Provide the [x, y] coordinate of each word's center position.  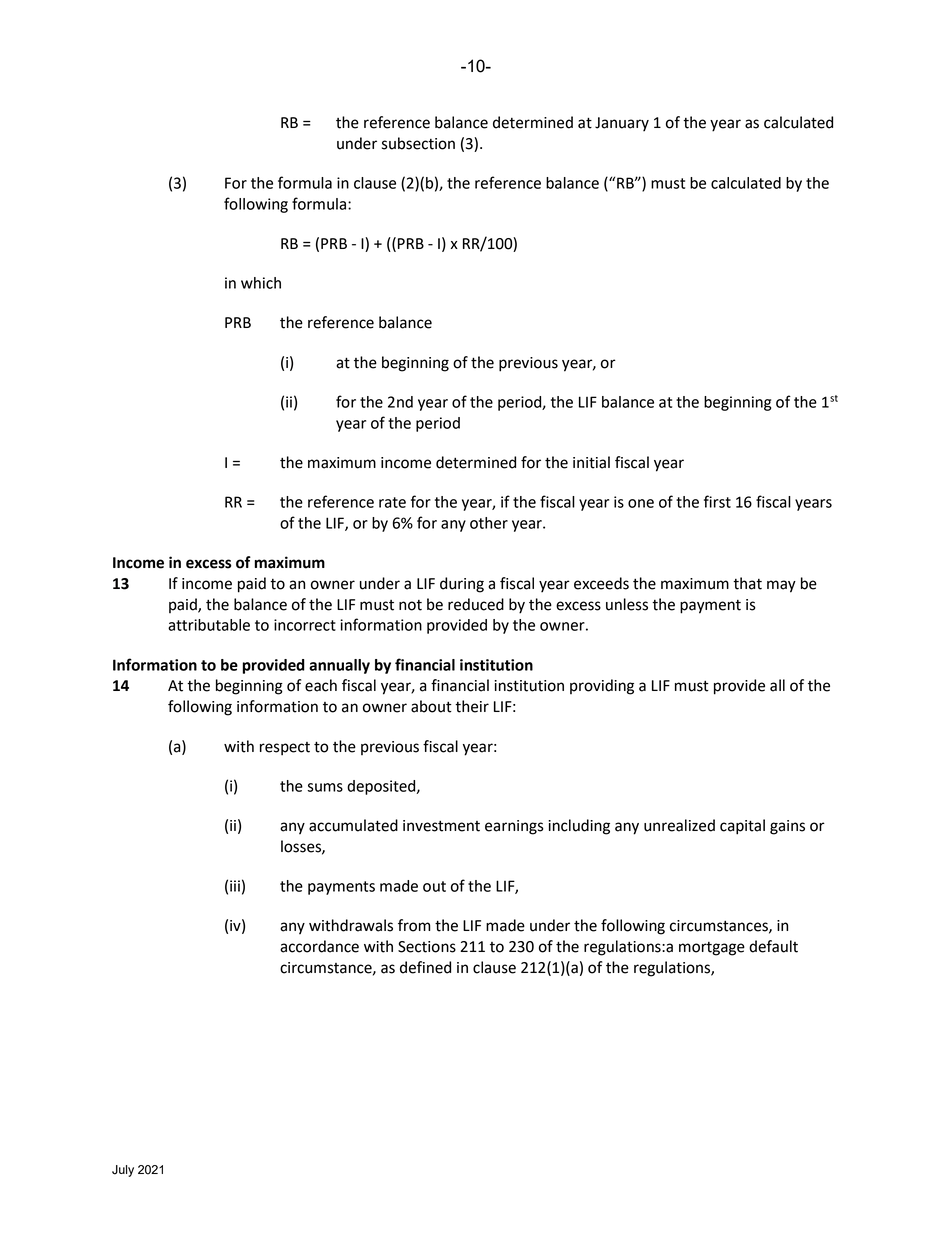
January [622, 124]
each [321, 685]
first [717, 501]
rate [392, 502]
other [489, 523]
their [472, 706]
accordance [319, 946]
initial [591, 462]
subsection [418, 143]
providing [602, 687]
